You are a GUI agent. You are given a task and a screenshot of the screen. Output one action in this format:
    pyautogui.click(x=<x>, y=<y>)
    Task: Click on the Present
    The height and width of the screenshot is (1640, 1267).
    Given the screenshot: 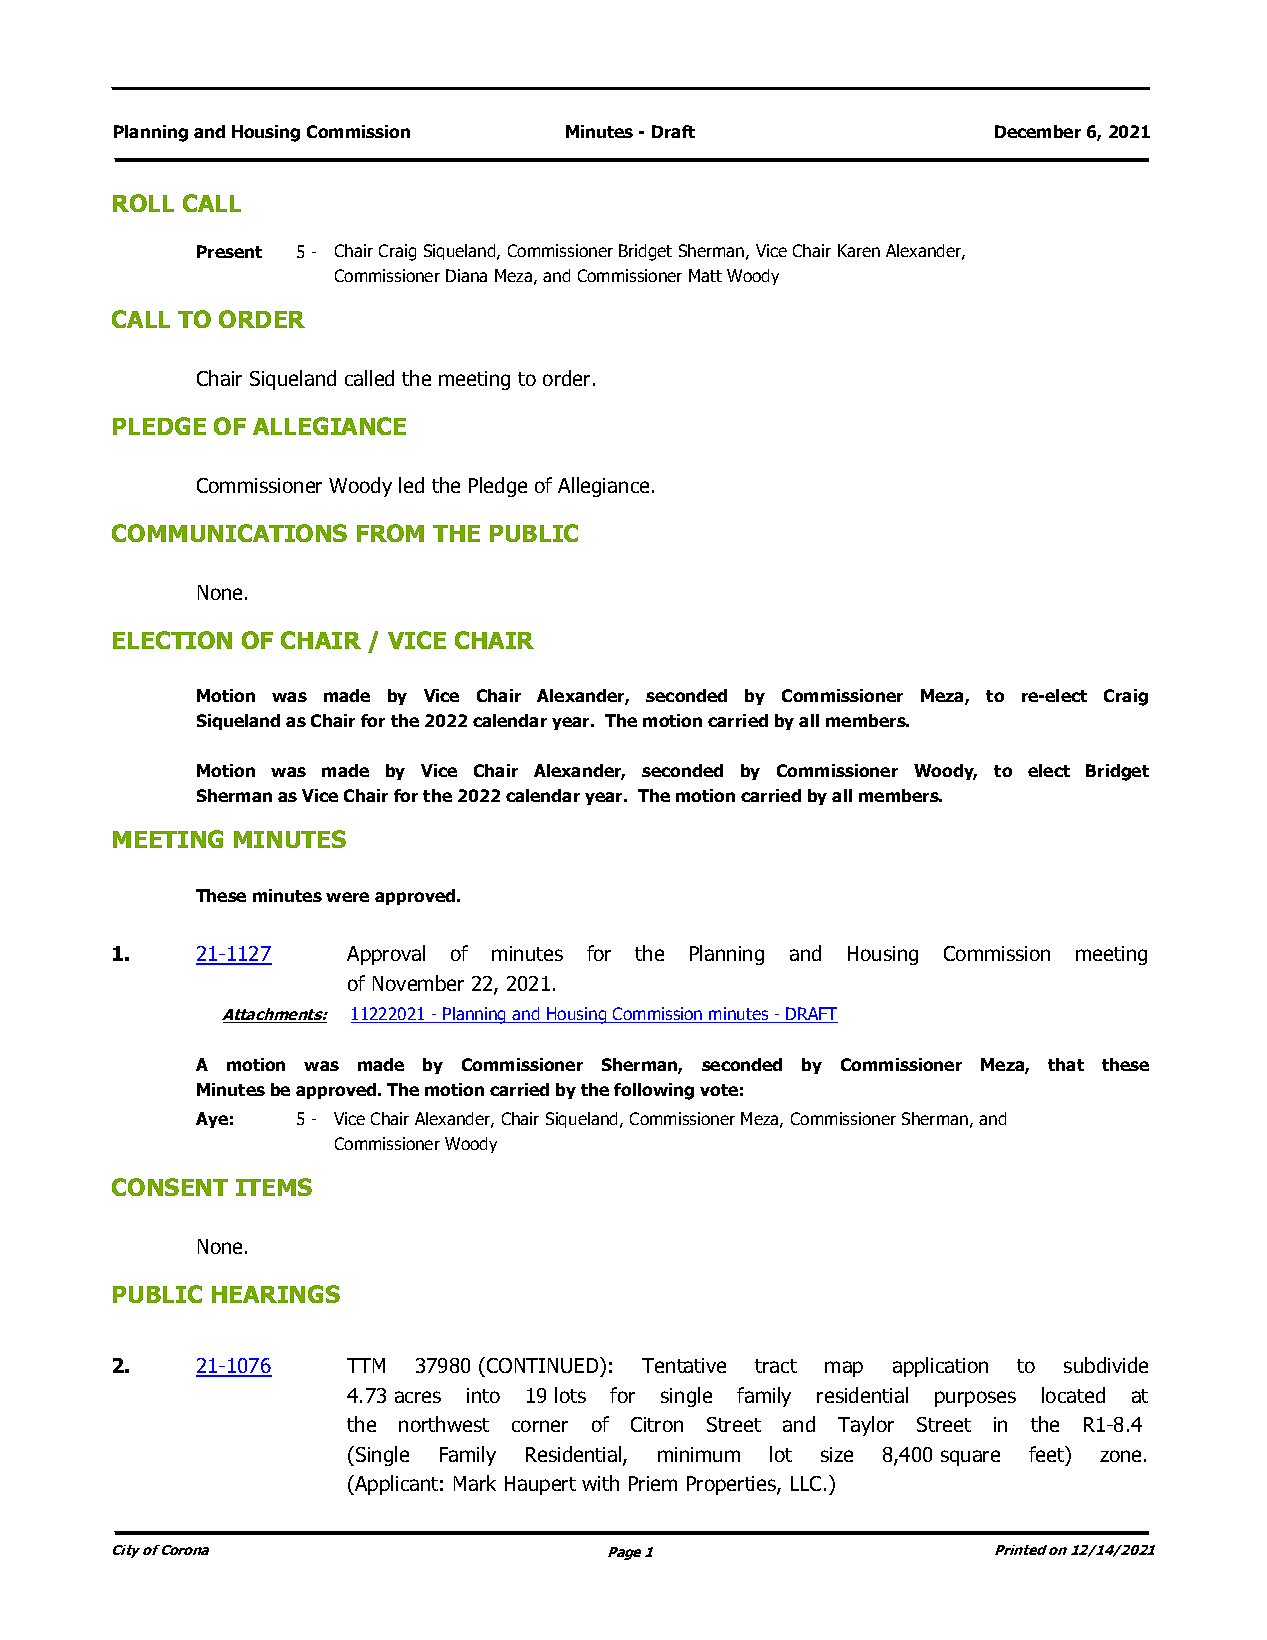 What is the action you would take?
    pyautogui.click(x=229, y=251)
